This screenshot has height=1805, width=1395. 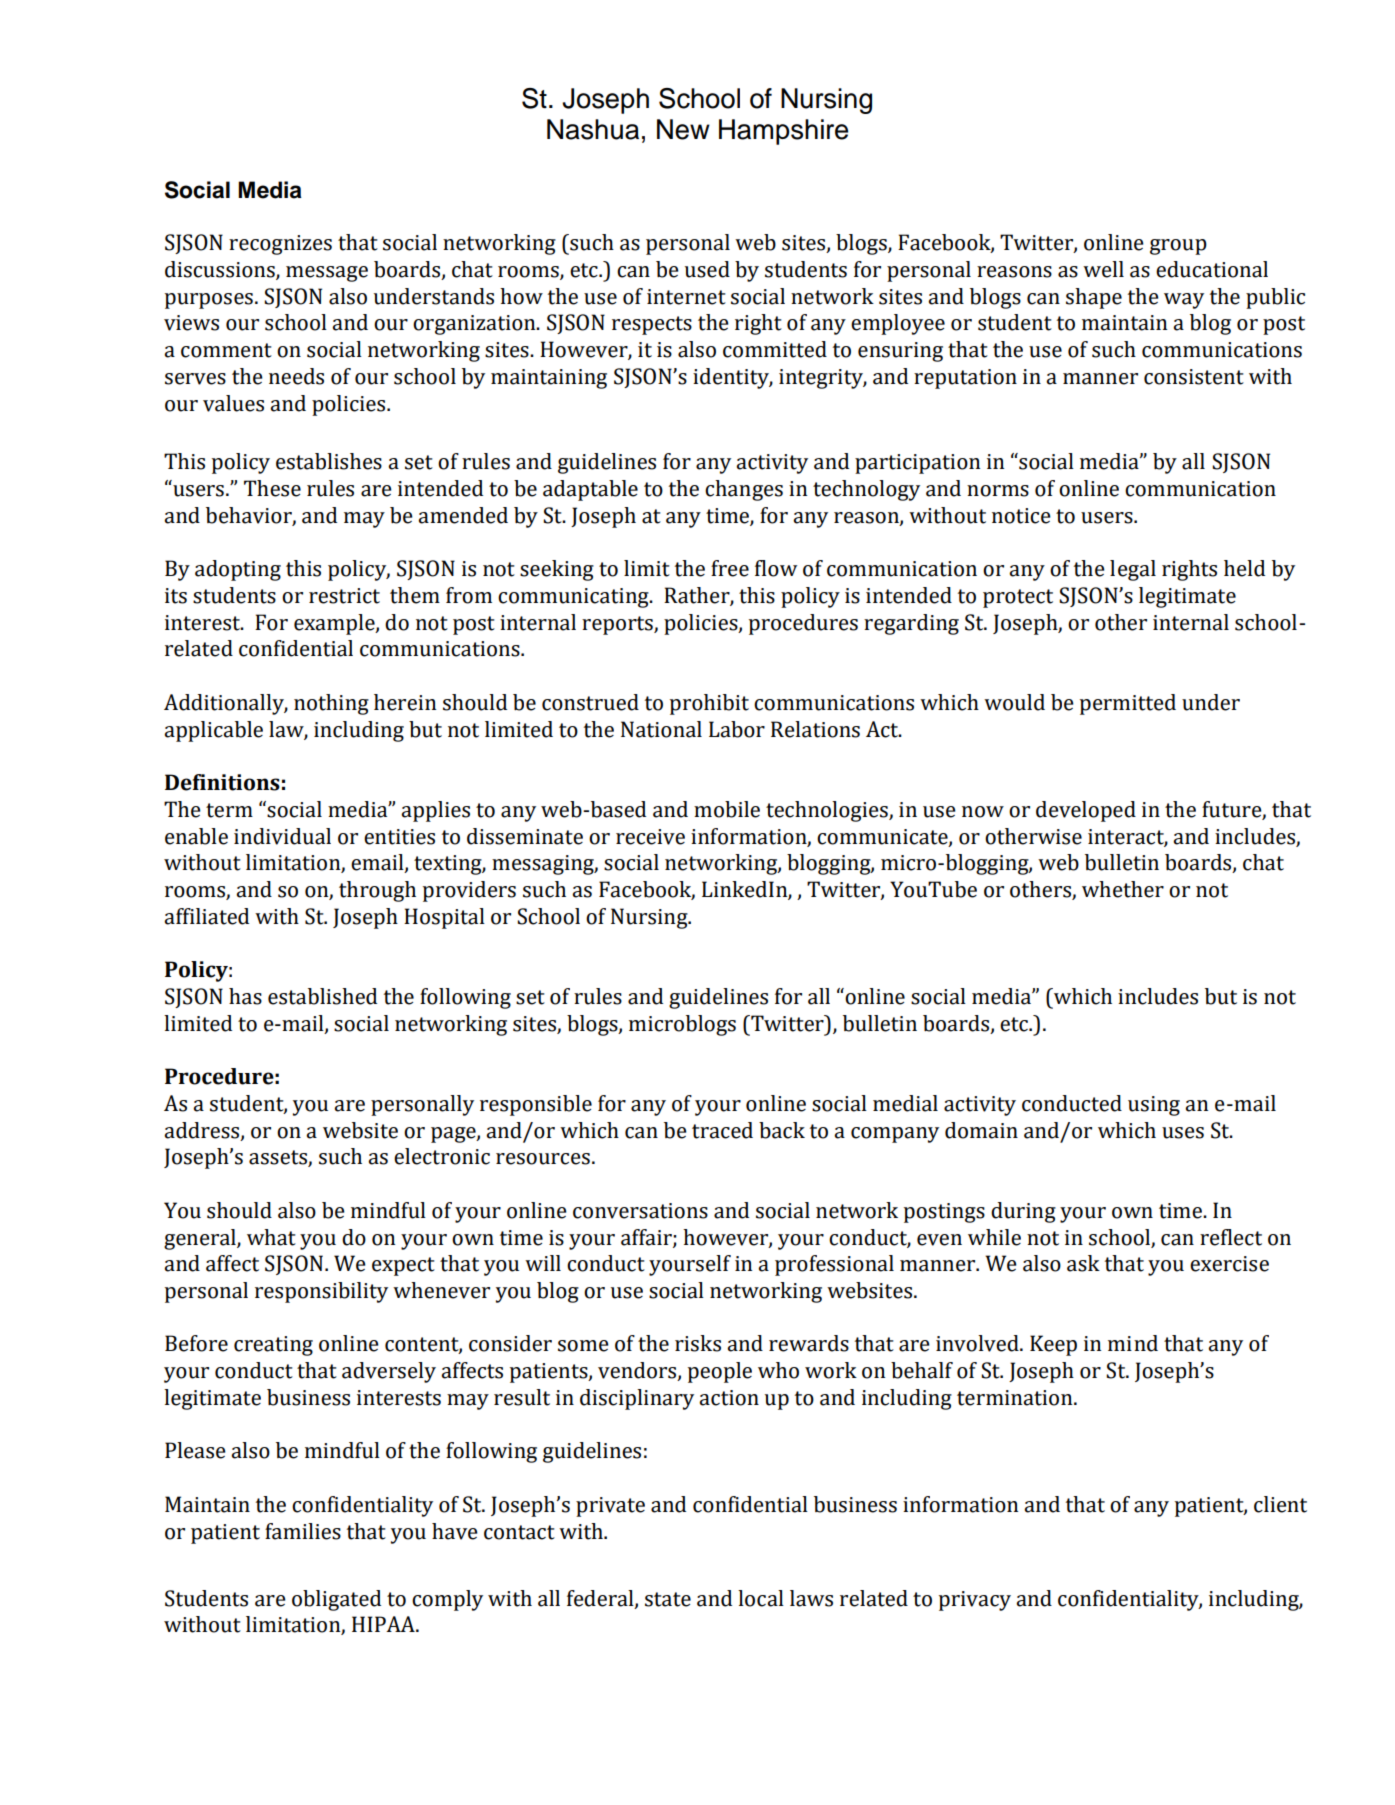 I want to click on group, so click(x=1178, y=247).
